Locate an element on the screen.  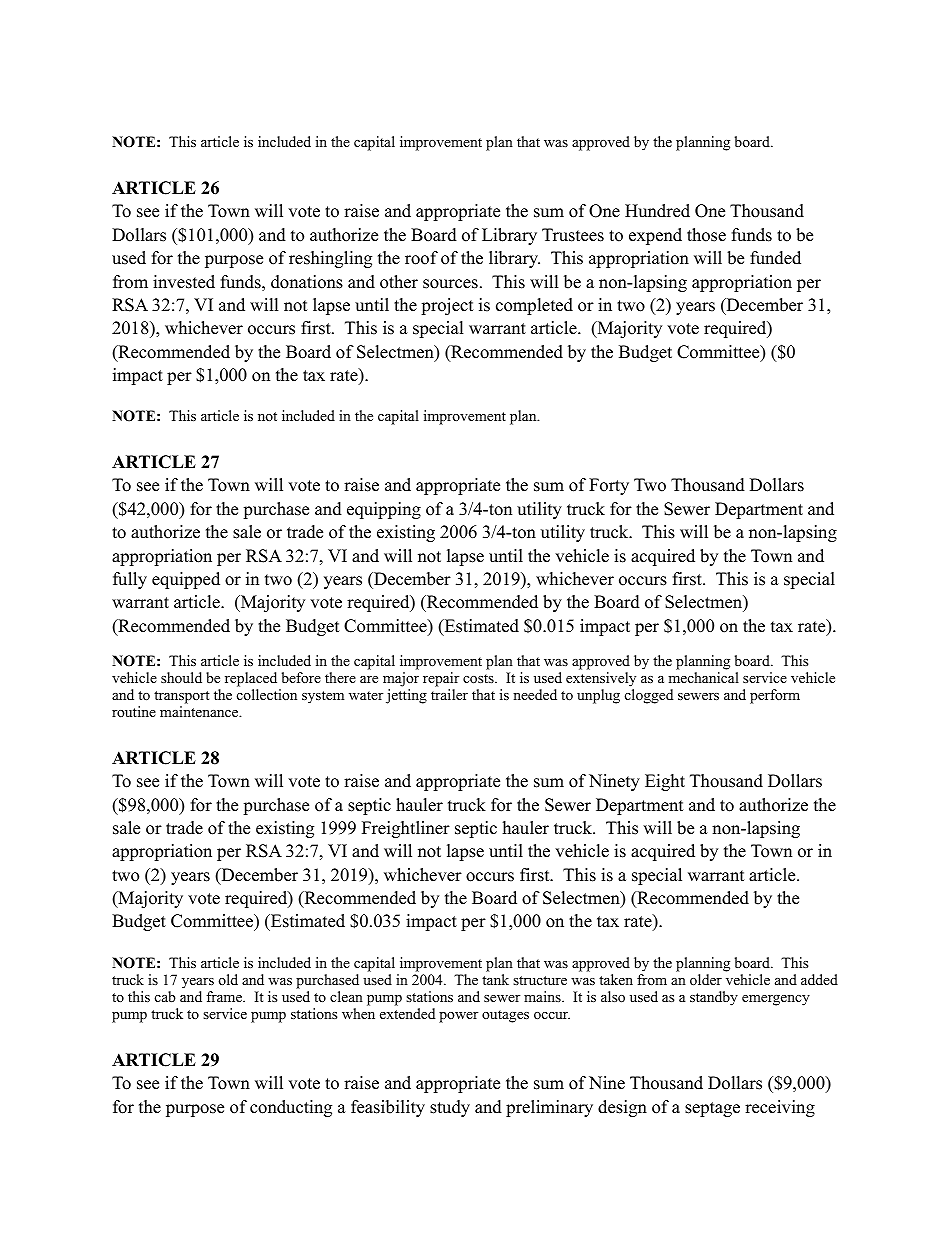
trailer is located at coordinates (449, 694).
